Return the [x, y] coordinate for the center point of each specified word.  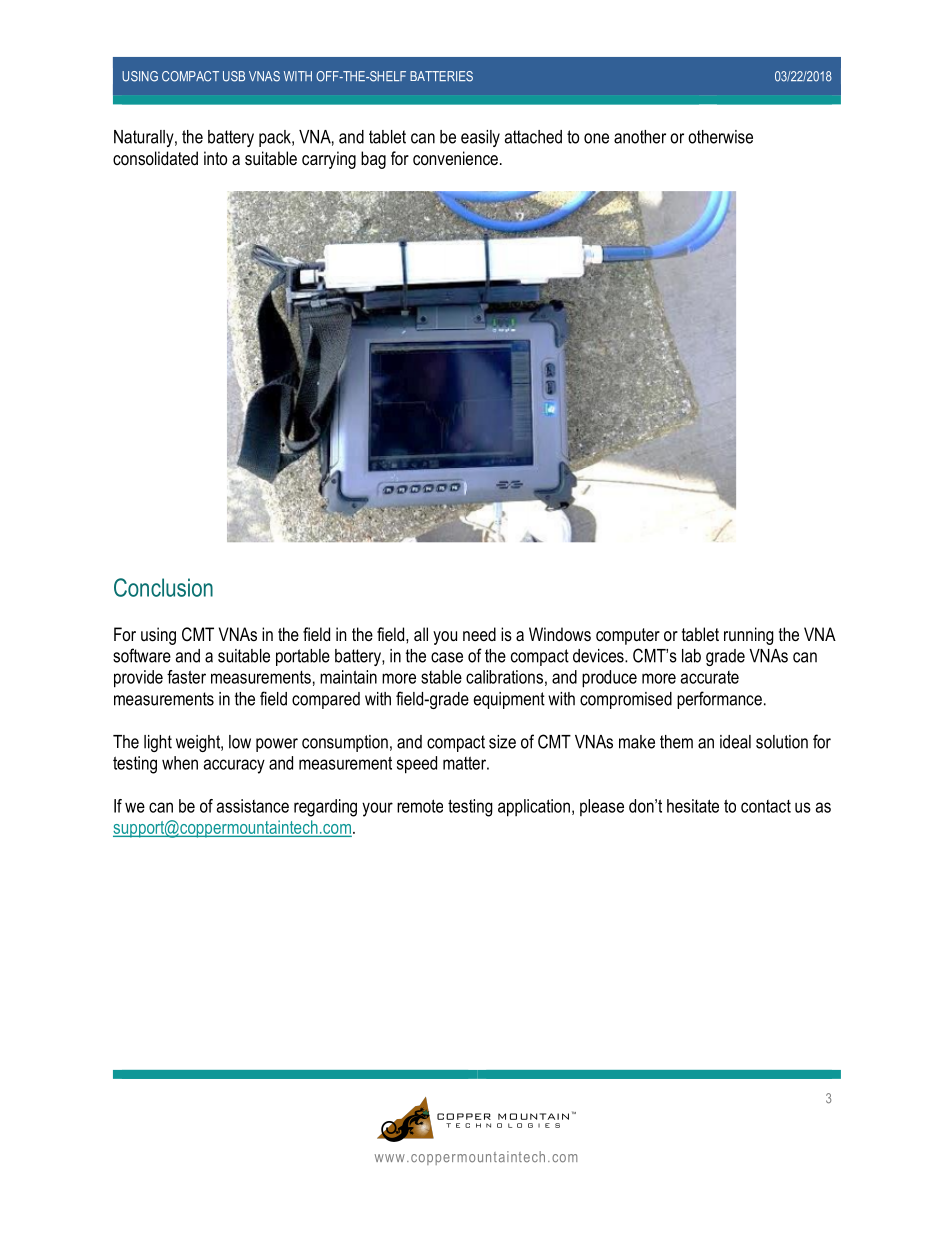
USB [234, 76]
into [215, 158]
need [479, 634]
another [640, 137]
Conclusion [163, 587]
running [749, 636]
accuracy [234, 766]
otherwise [720, 137]
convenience [455, 158]
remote [420, 806]
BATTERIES [441, 76]
